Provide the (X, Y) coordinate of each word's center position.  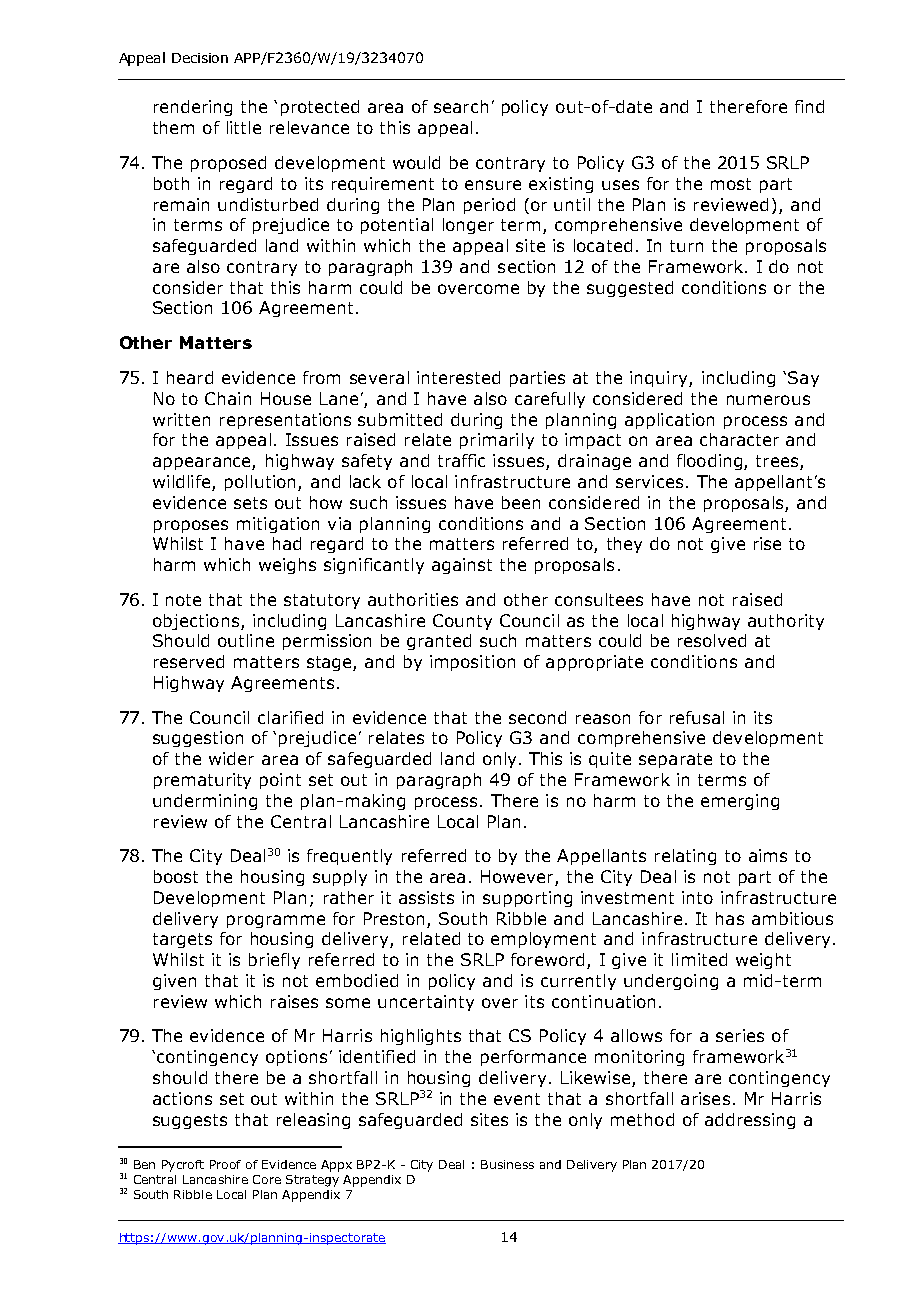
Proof (225, 1164)
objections (196, 622)
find (809, 106)
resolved (712, 640)
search (461, 106)
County (462, 622)
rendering (193, 108)
